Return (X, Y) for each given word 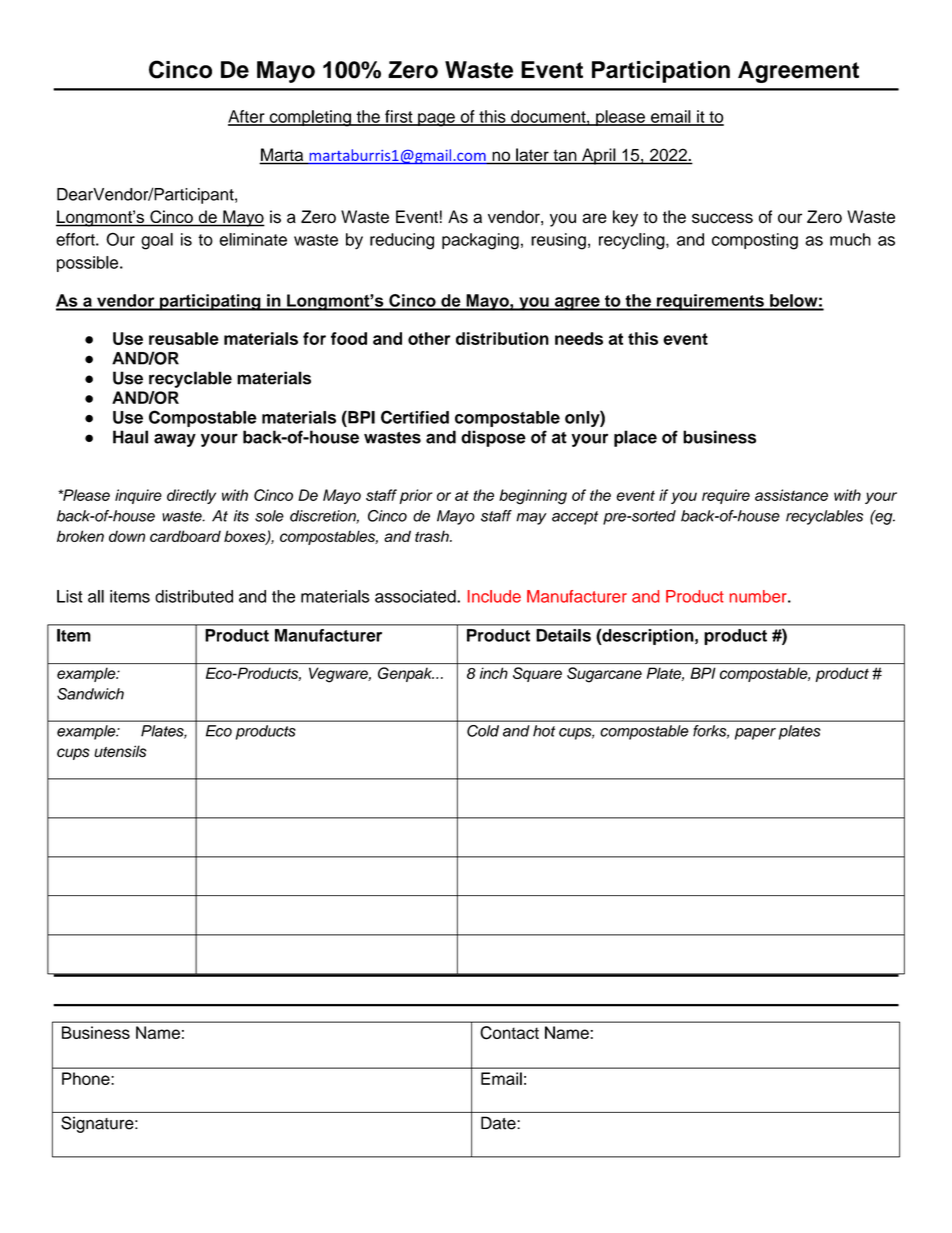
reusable (184, 338)
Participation (661, 72)
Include (494, 596)
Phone (87, 1078)
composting (755, 241)
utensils (120, 751)
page (436, 120)
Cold (483, 731)
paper (755, 734)
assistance (791, 495)
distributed (194, 596)
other (429, 338)
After (247, 117)
